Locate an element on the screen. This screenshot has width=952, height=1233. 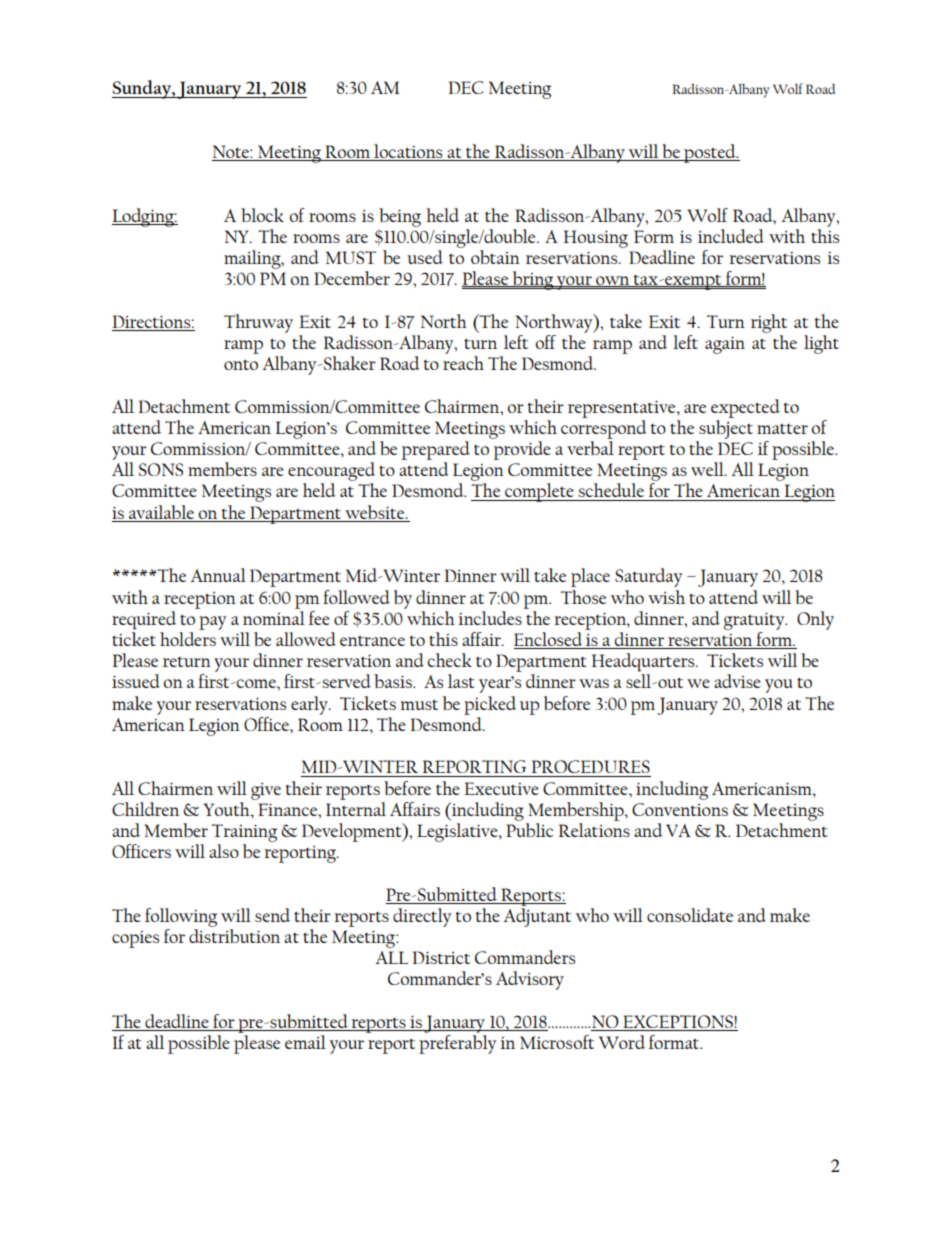
Annual is located at coordinates (218, 575).
